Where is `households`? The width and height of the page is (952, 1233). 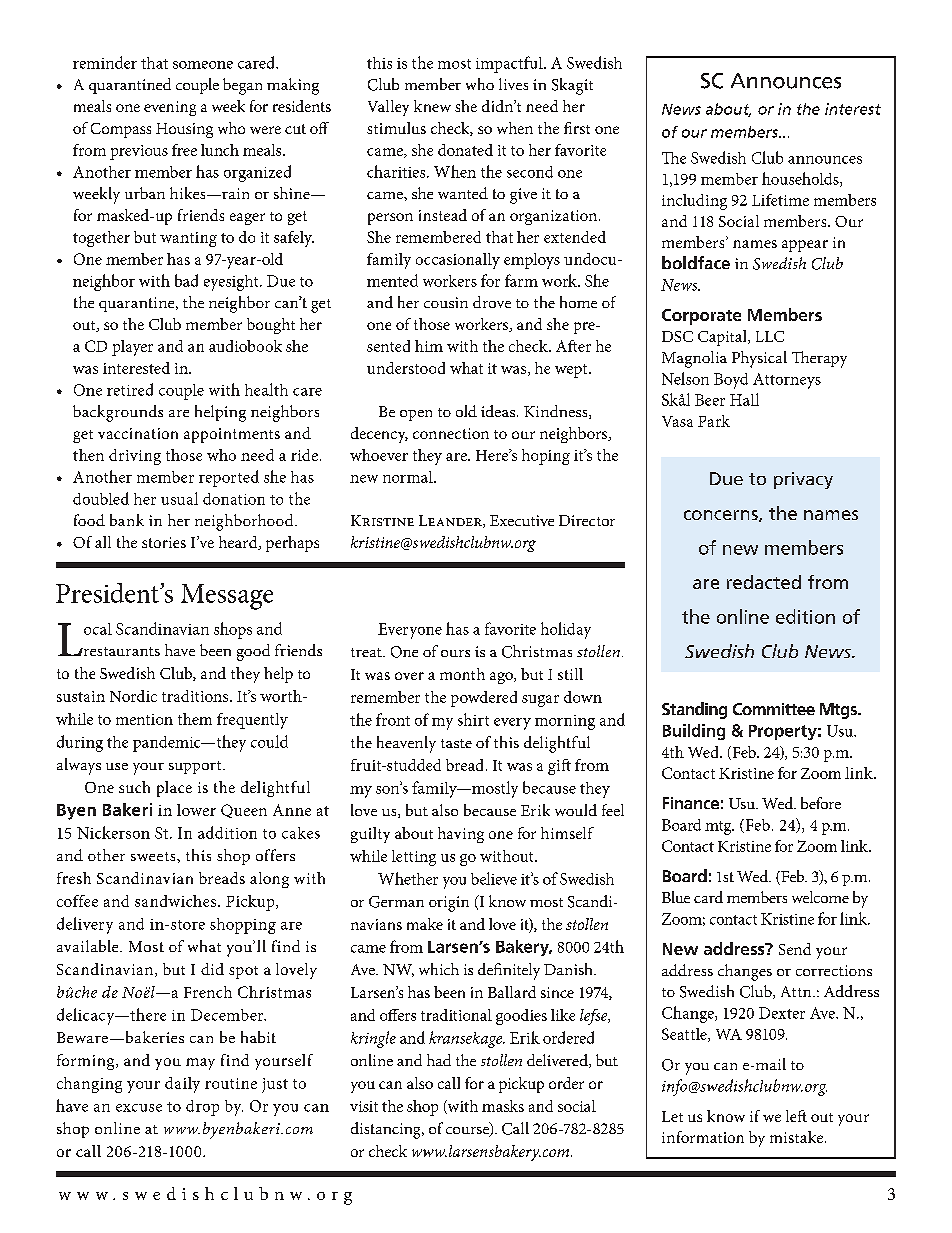 households is located at coordinates (801, 179).
